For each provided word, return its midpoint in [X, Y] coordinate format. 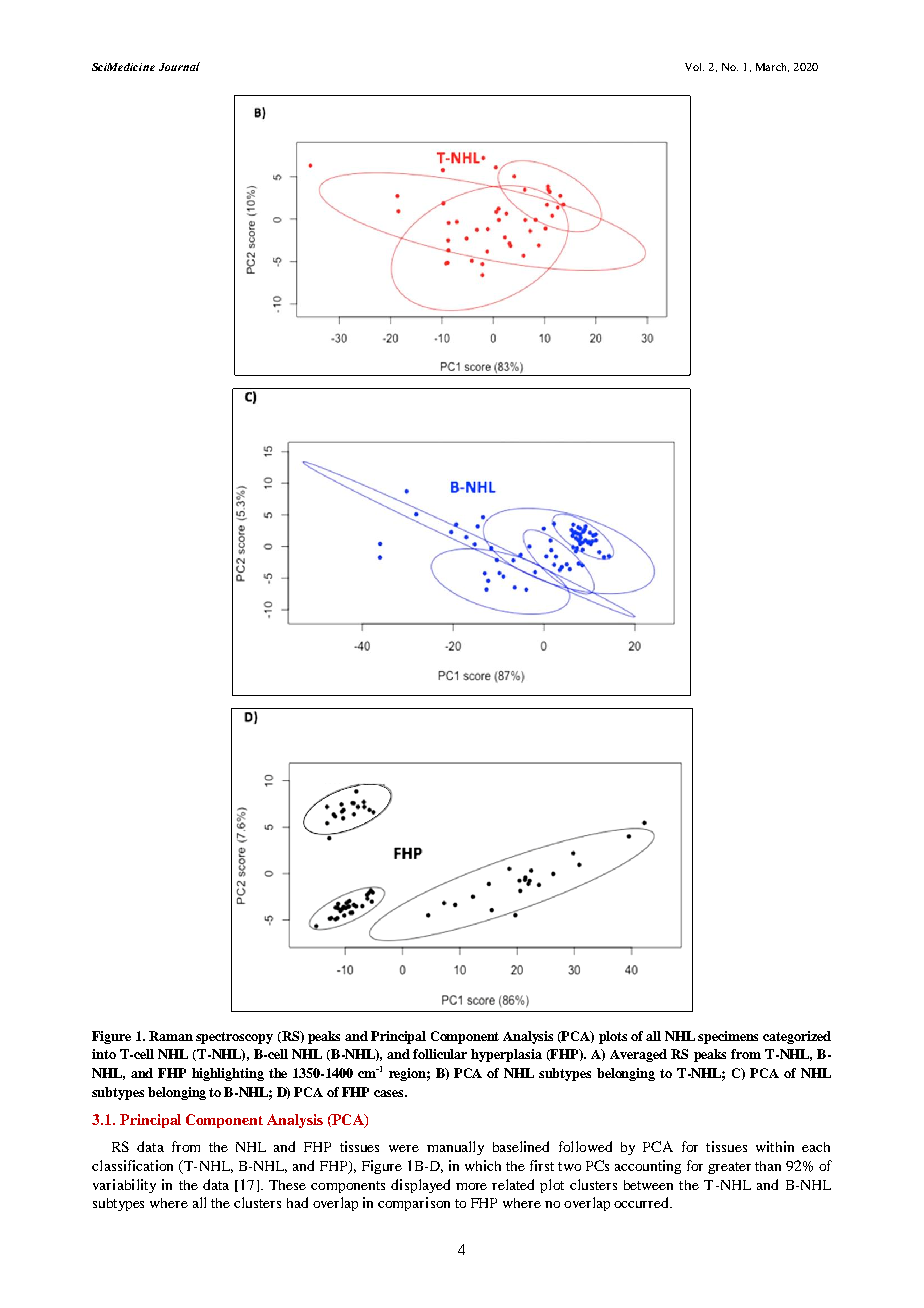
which [483, 1165]
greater [729, 1168]
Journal [179, 66]
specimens [728, 1037]
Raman [171, 1036]
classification [132, 1165]
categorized [797, 1037]
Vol [694, 67]
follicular [440, 1054]
